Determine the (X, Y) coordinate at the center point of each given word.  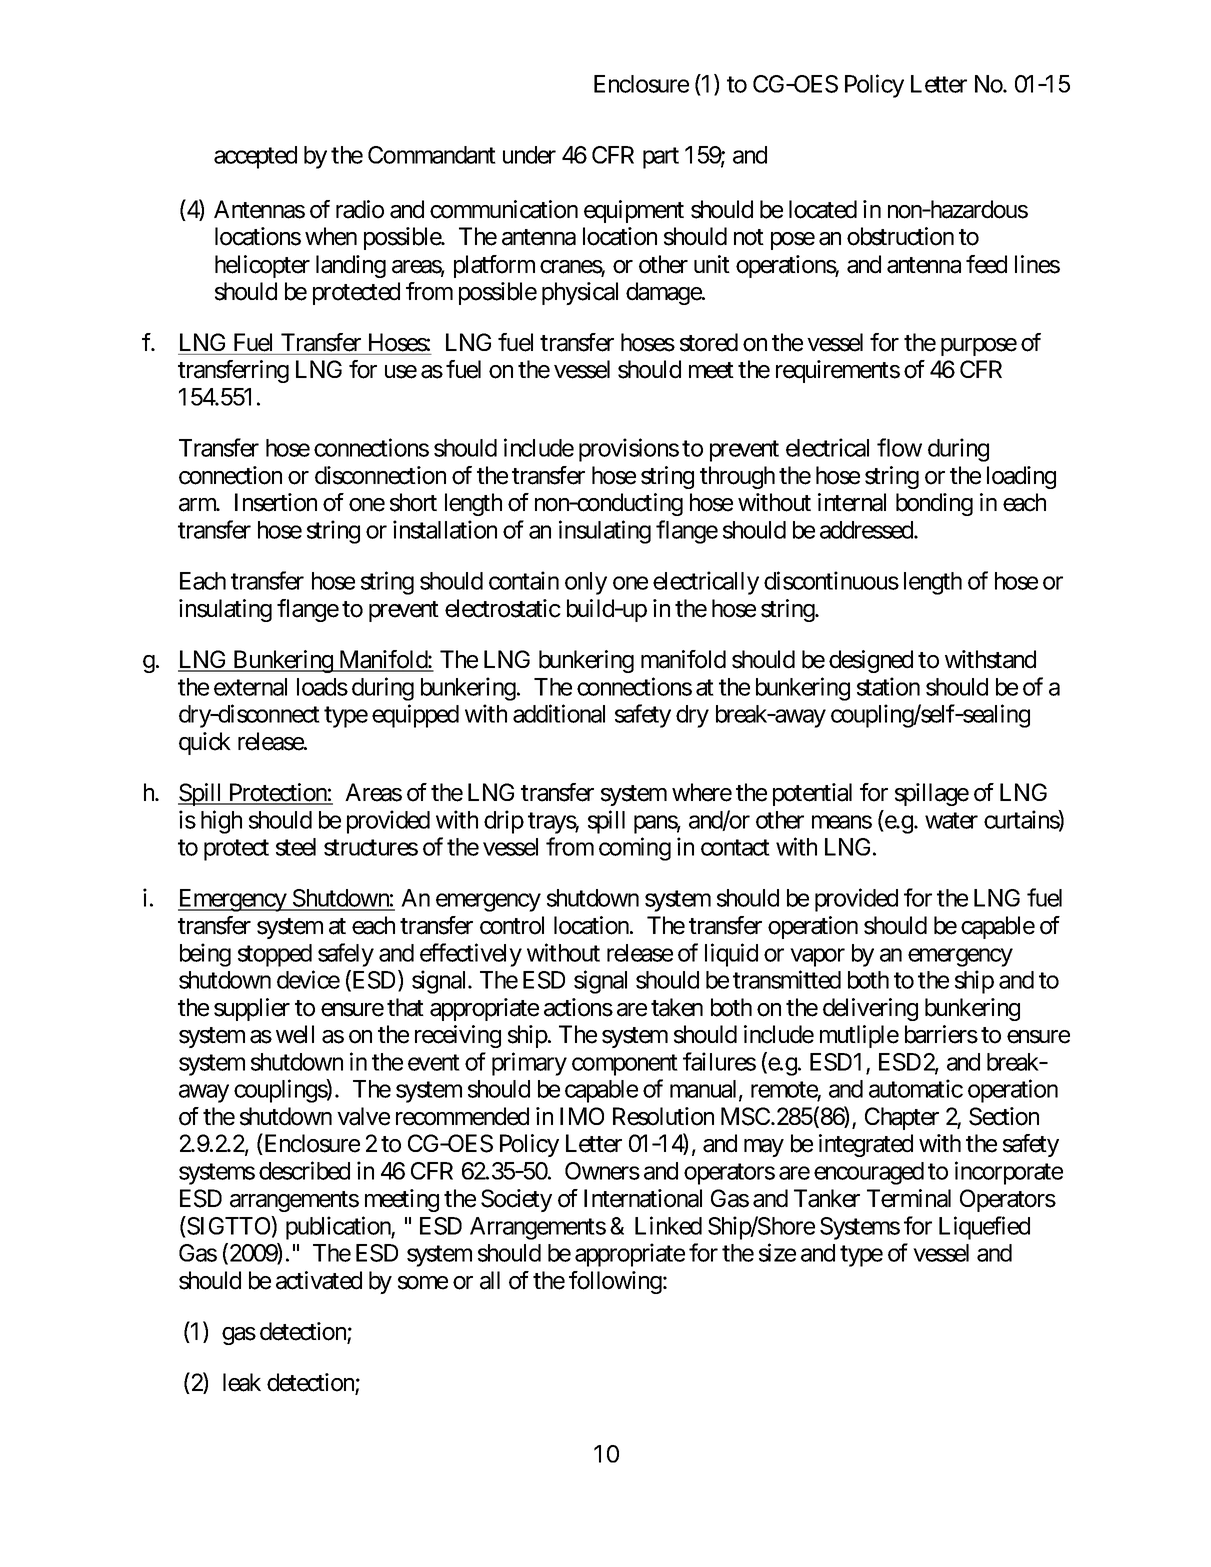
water (951, 820)
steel (296, 847)
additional (559, 713)
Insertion (276, 502)
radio (360, 209)
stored (709, 342)
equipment (634, 211)
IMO (582, 1116)
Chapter (902, 1118)
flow (899, 447)
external (250, 687)
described (304, 1170)
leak (242, 1382)
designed (871, 661)
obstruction (900, 236)
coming (635, 849)
